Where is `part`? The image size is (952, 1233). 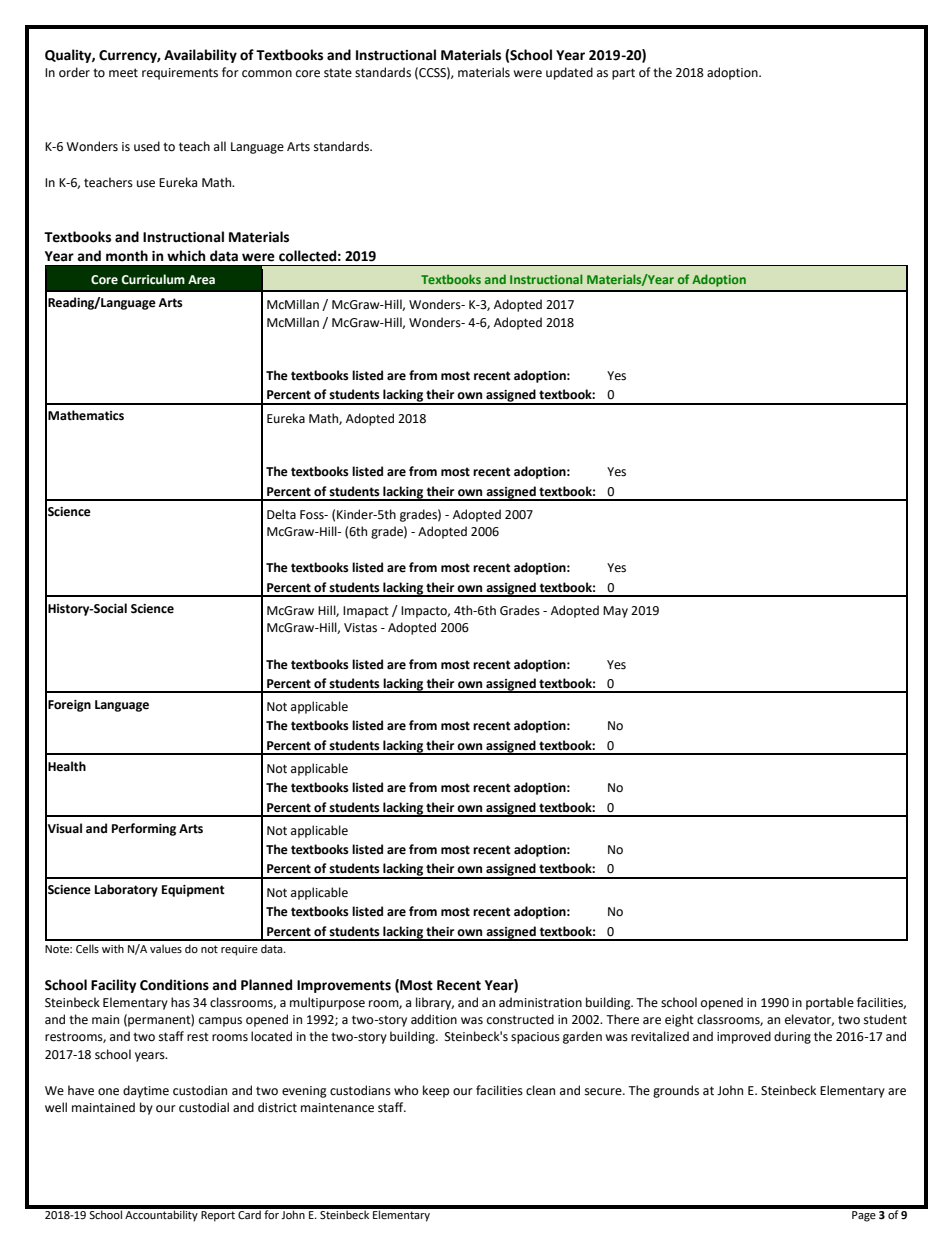 part is located at coordinates (623, 74).
